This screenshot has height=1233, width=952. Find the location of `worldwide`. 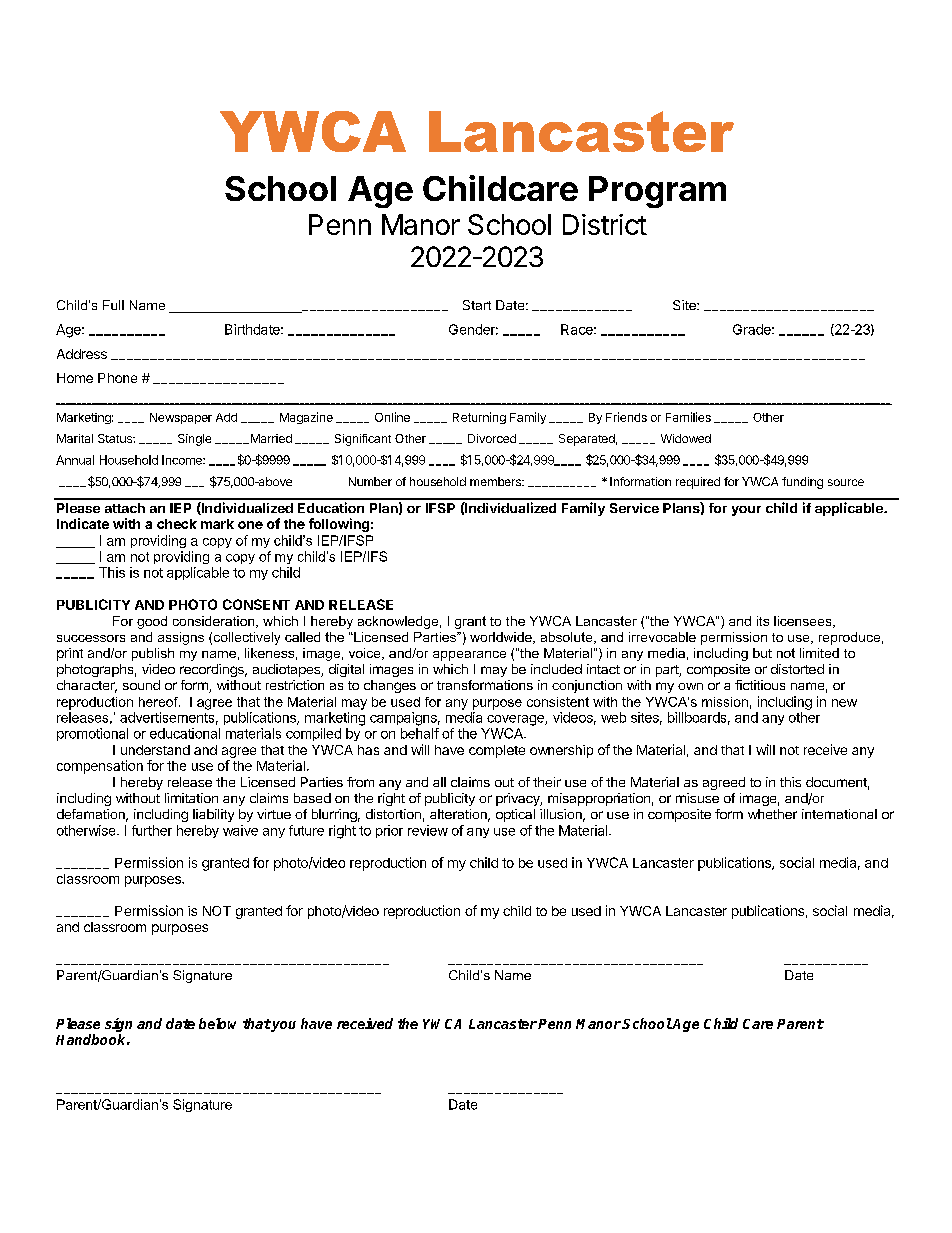

worldwide is located at coordinates (502, 638).
